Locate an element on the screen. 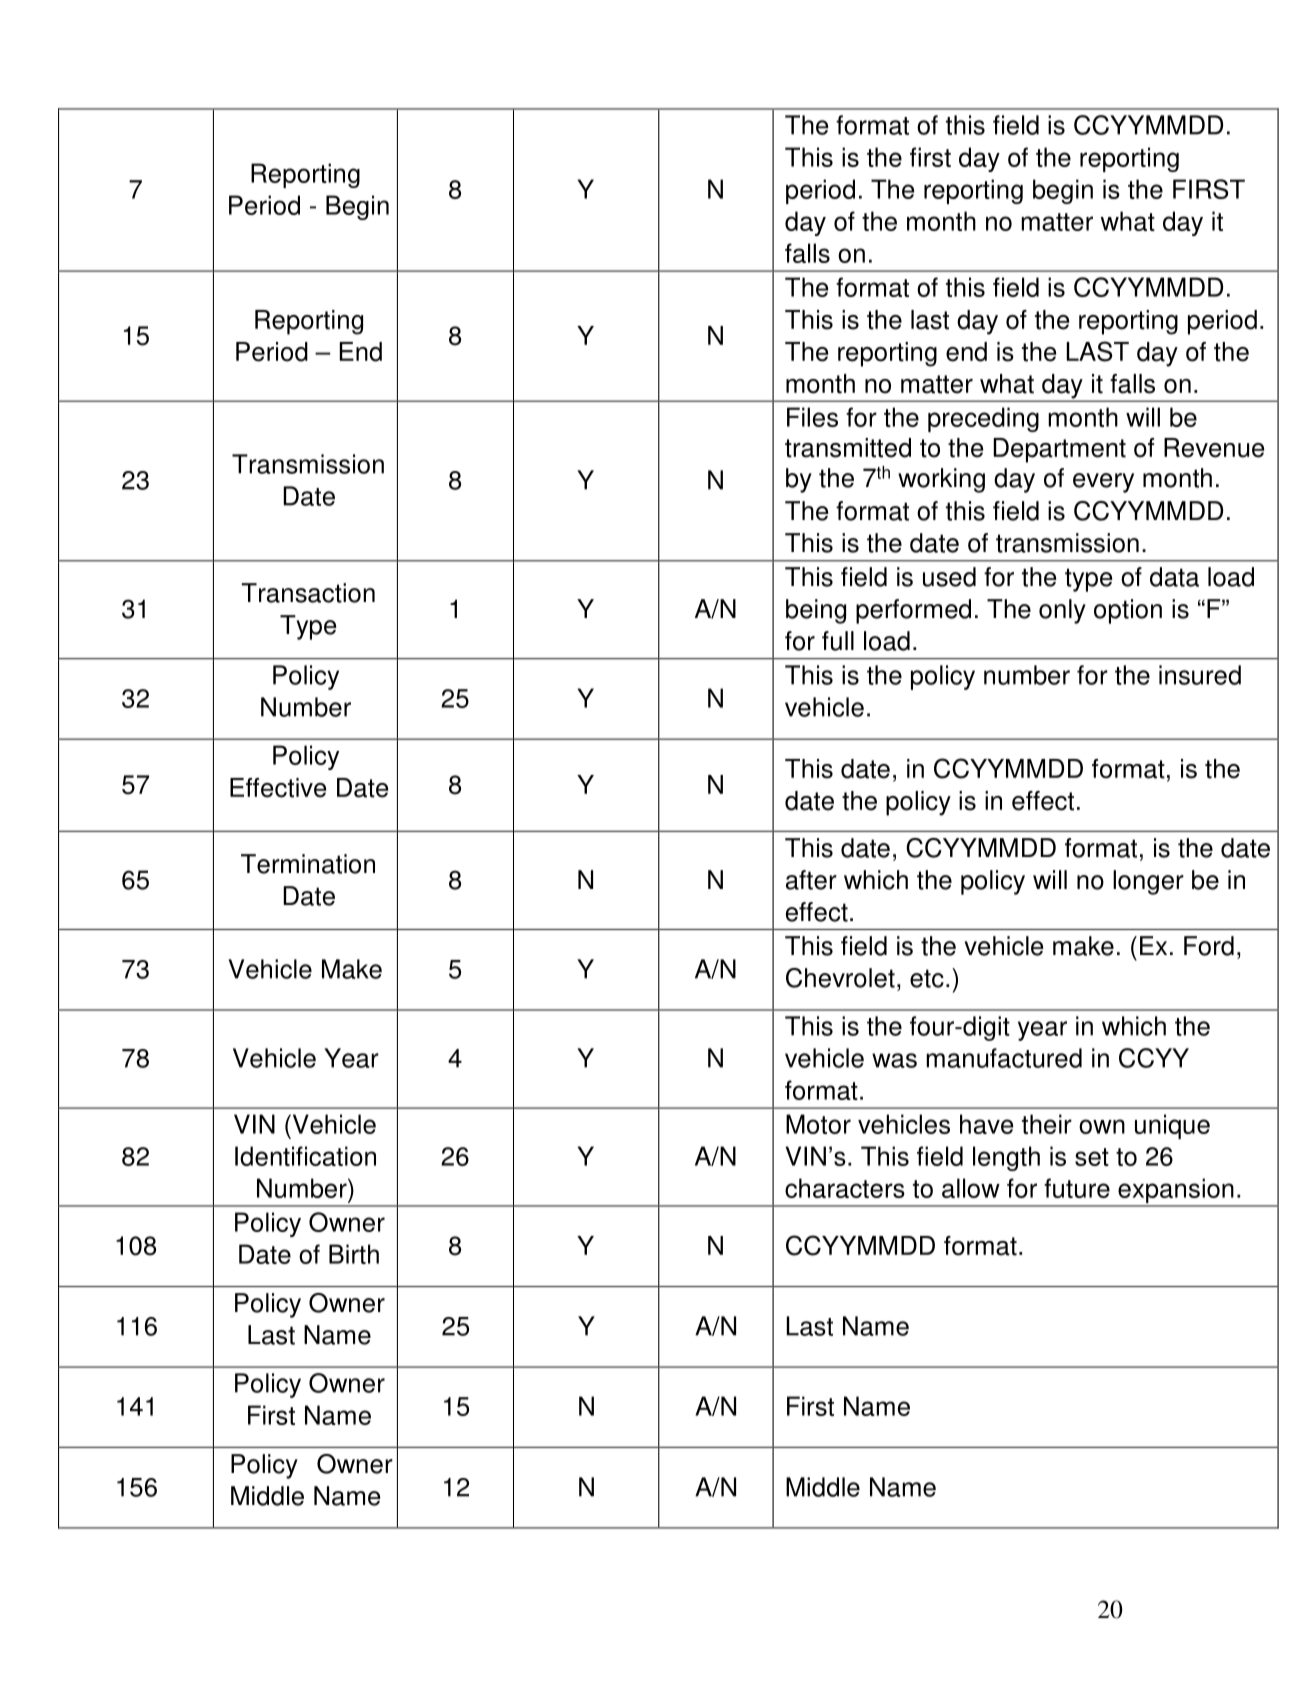  future is located at coordinates (1077, 1188).
